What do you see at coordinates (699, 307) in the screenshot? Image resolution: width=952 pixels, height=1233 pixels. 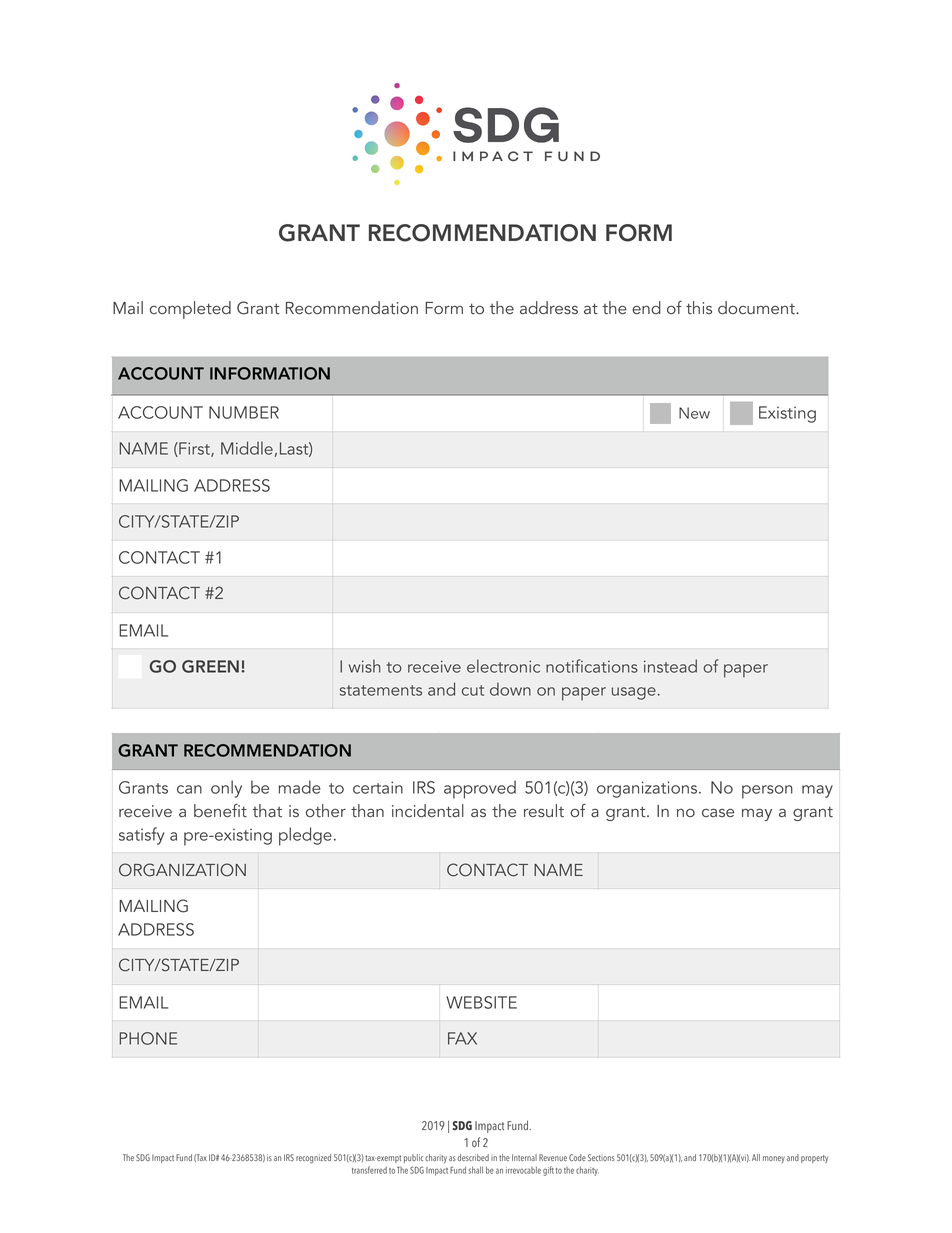 I see `this` at bounding box center [699, 307].
